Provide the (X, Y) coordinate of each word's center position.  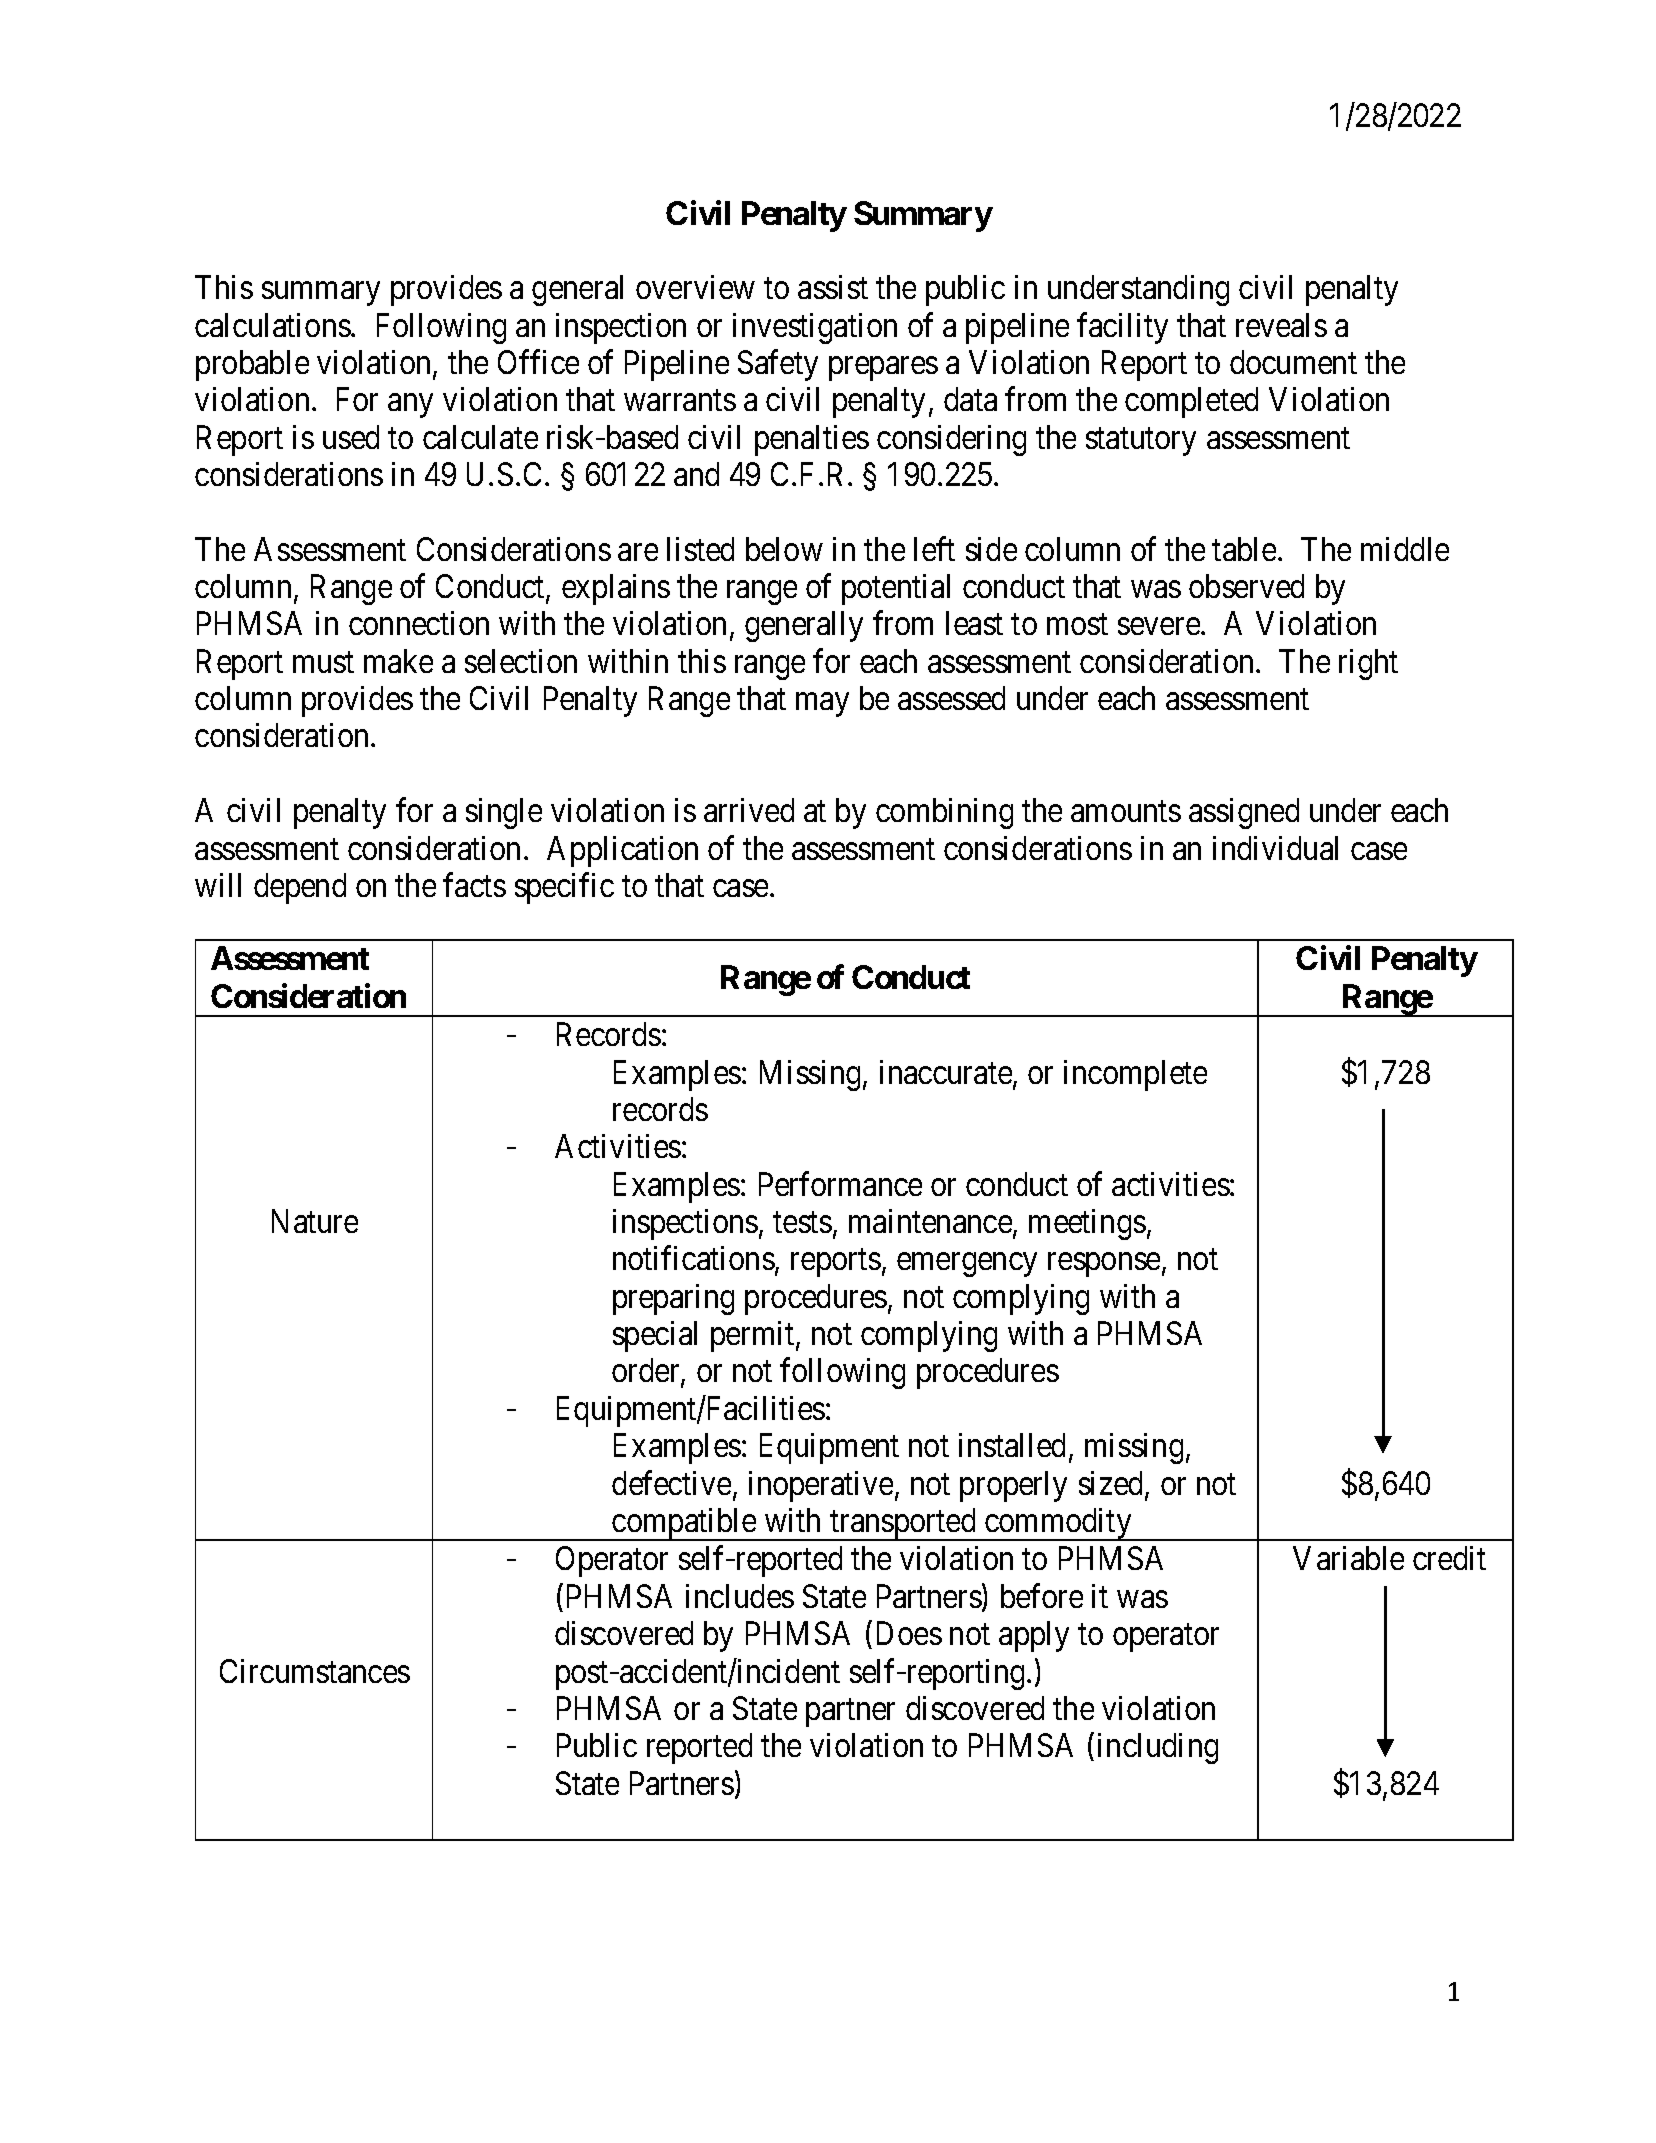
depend (300, 888)
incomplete (1135, 1075)
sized (1112, 1484)
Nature (315, 1221)
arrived (749, 810)
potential (896, 589)
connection (419, 623)
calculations (273, 325)
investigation (815, 328)
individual (1275, 848)
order (647, 1372)
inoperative (821, 1486)
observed (1246, 586)
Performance (840, 1184)
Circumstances (315, 1671)
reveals (1281, 325)
